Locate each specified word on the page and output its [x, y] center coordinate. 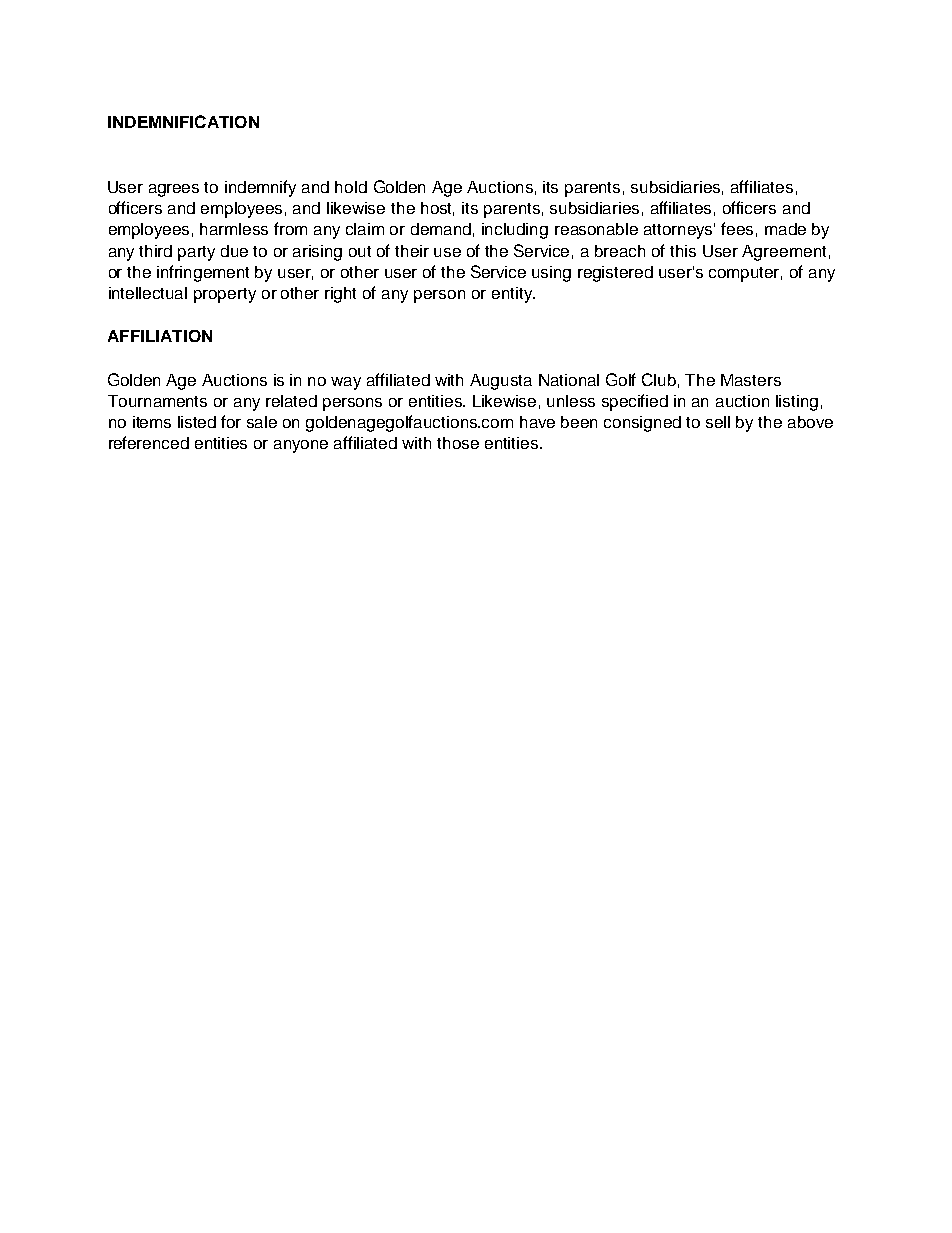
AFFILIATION [160, 336]
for [231, 421]
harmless [234, 229]
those [458, 443]
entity [513, 295]
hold [351, 187]
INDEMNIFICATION [183, 121]
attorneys [679, 231]
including [515, 231]
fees [737, 228]
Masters [751, 380]
